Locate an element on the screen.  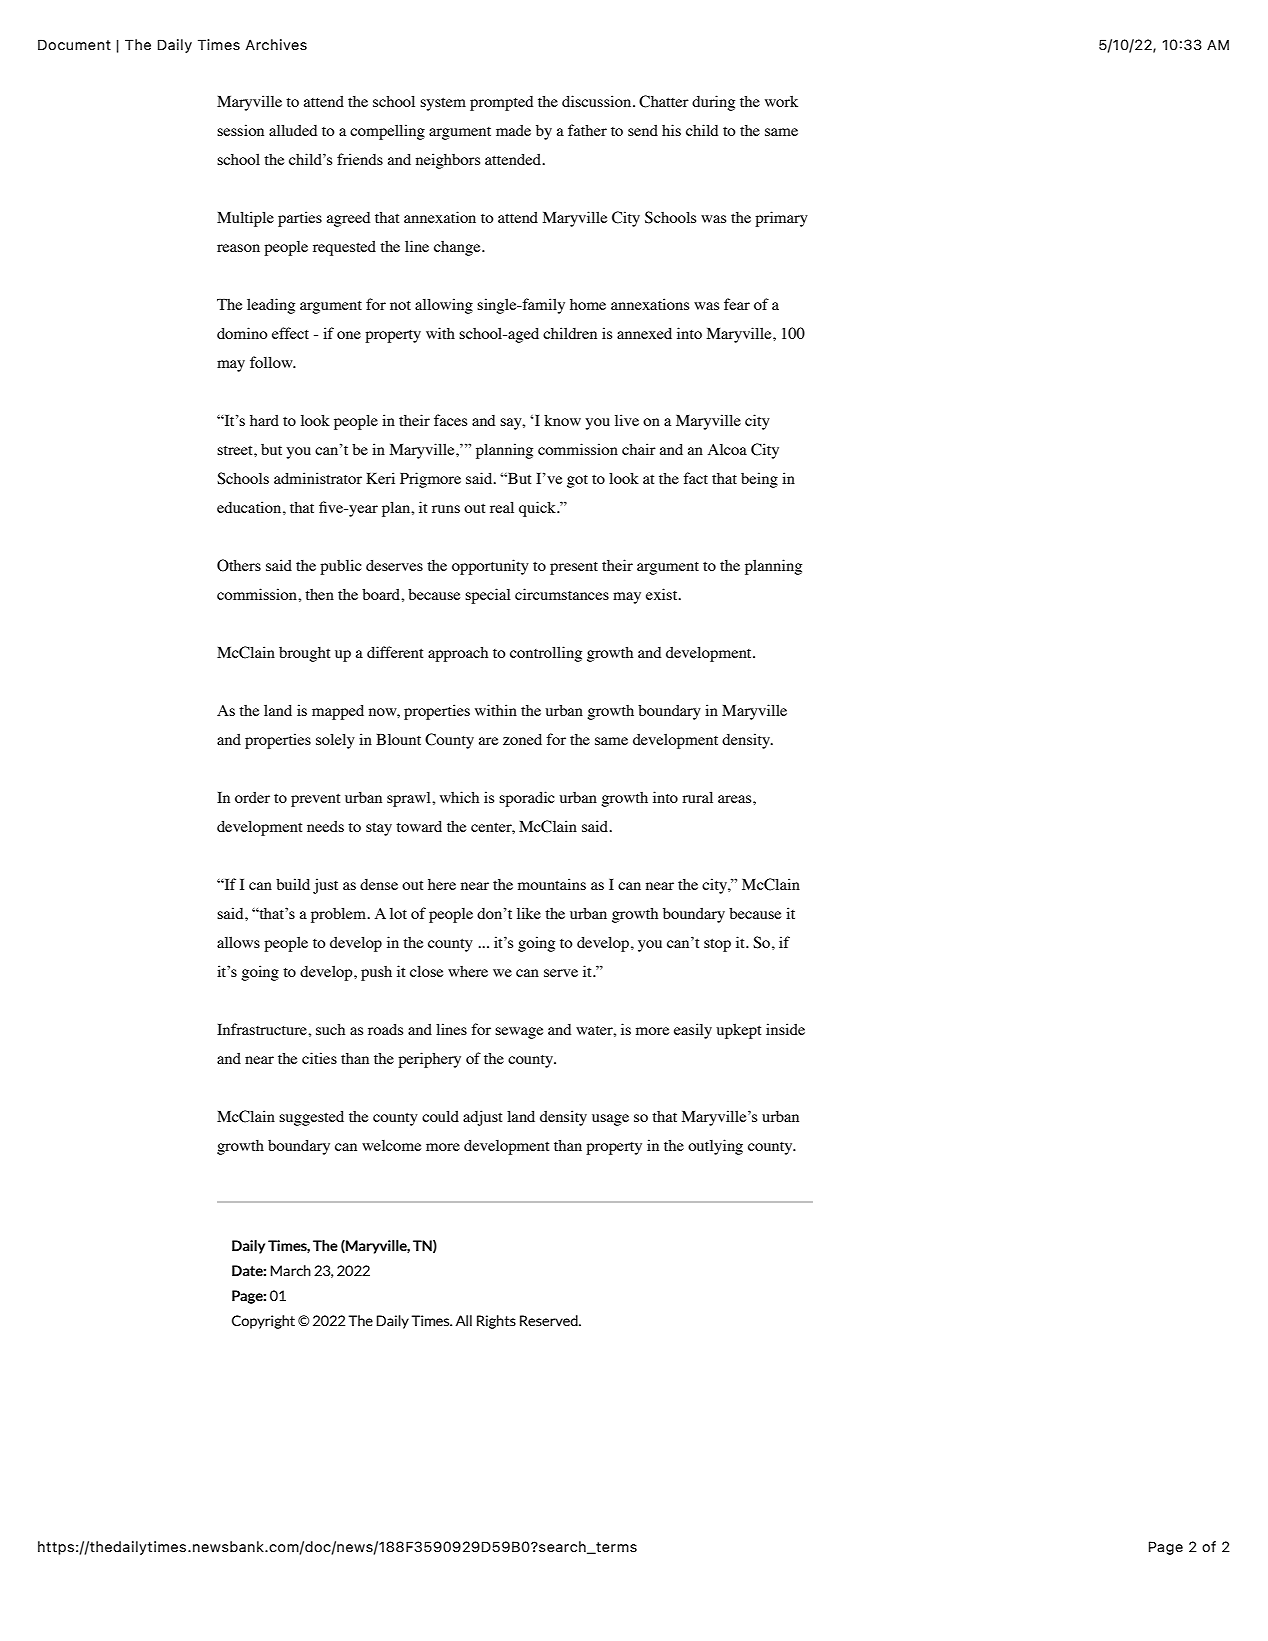
runs is located at coordinates (446, 509).
